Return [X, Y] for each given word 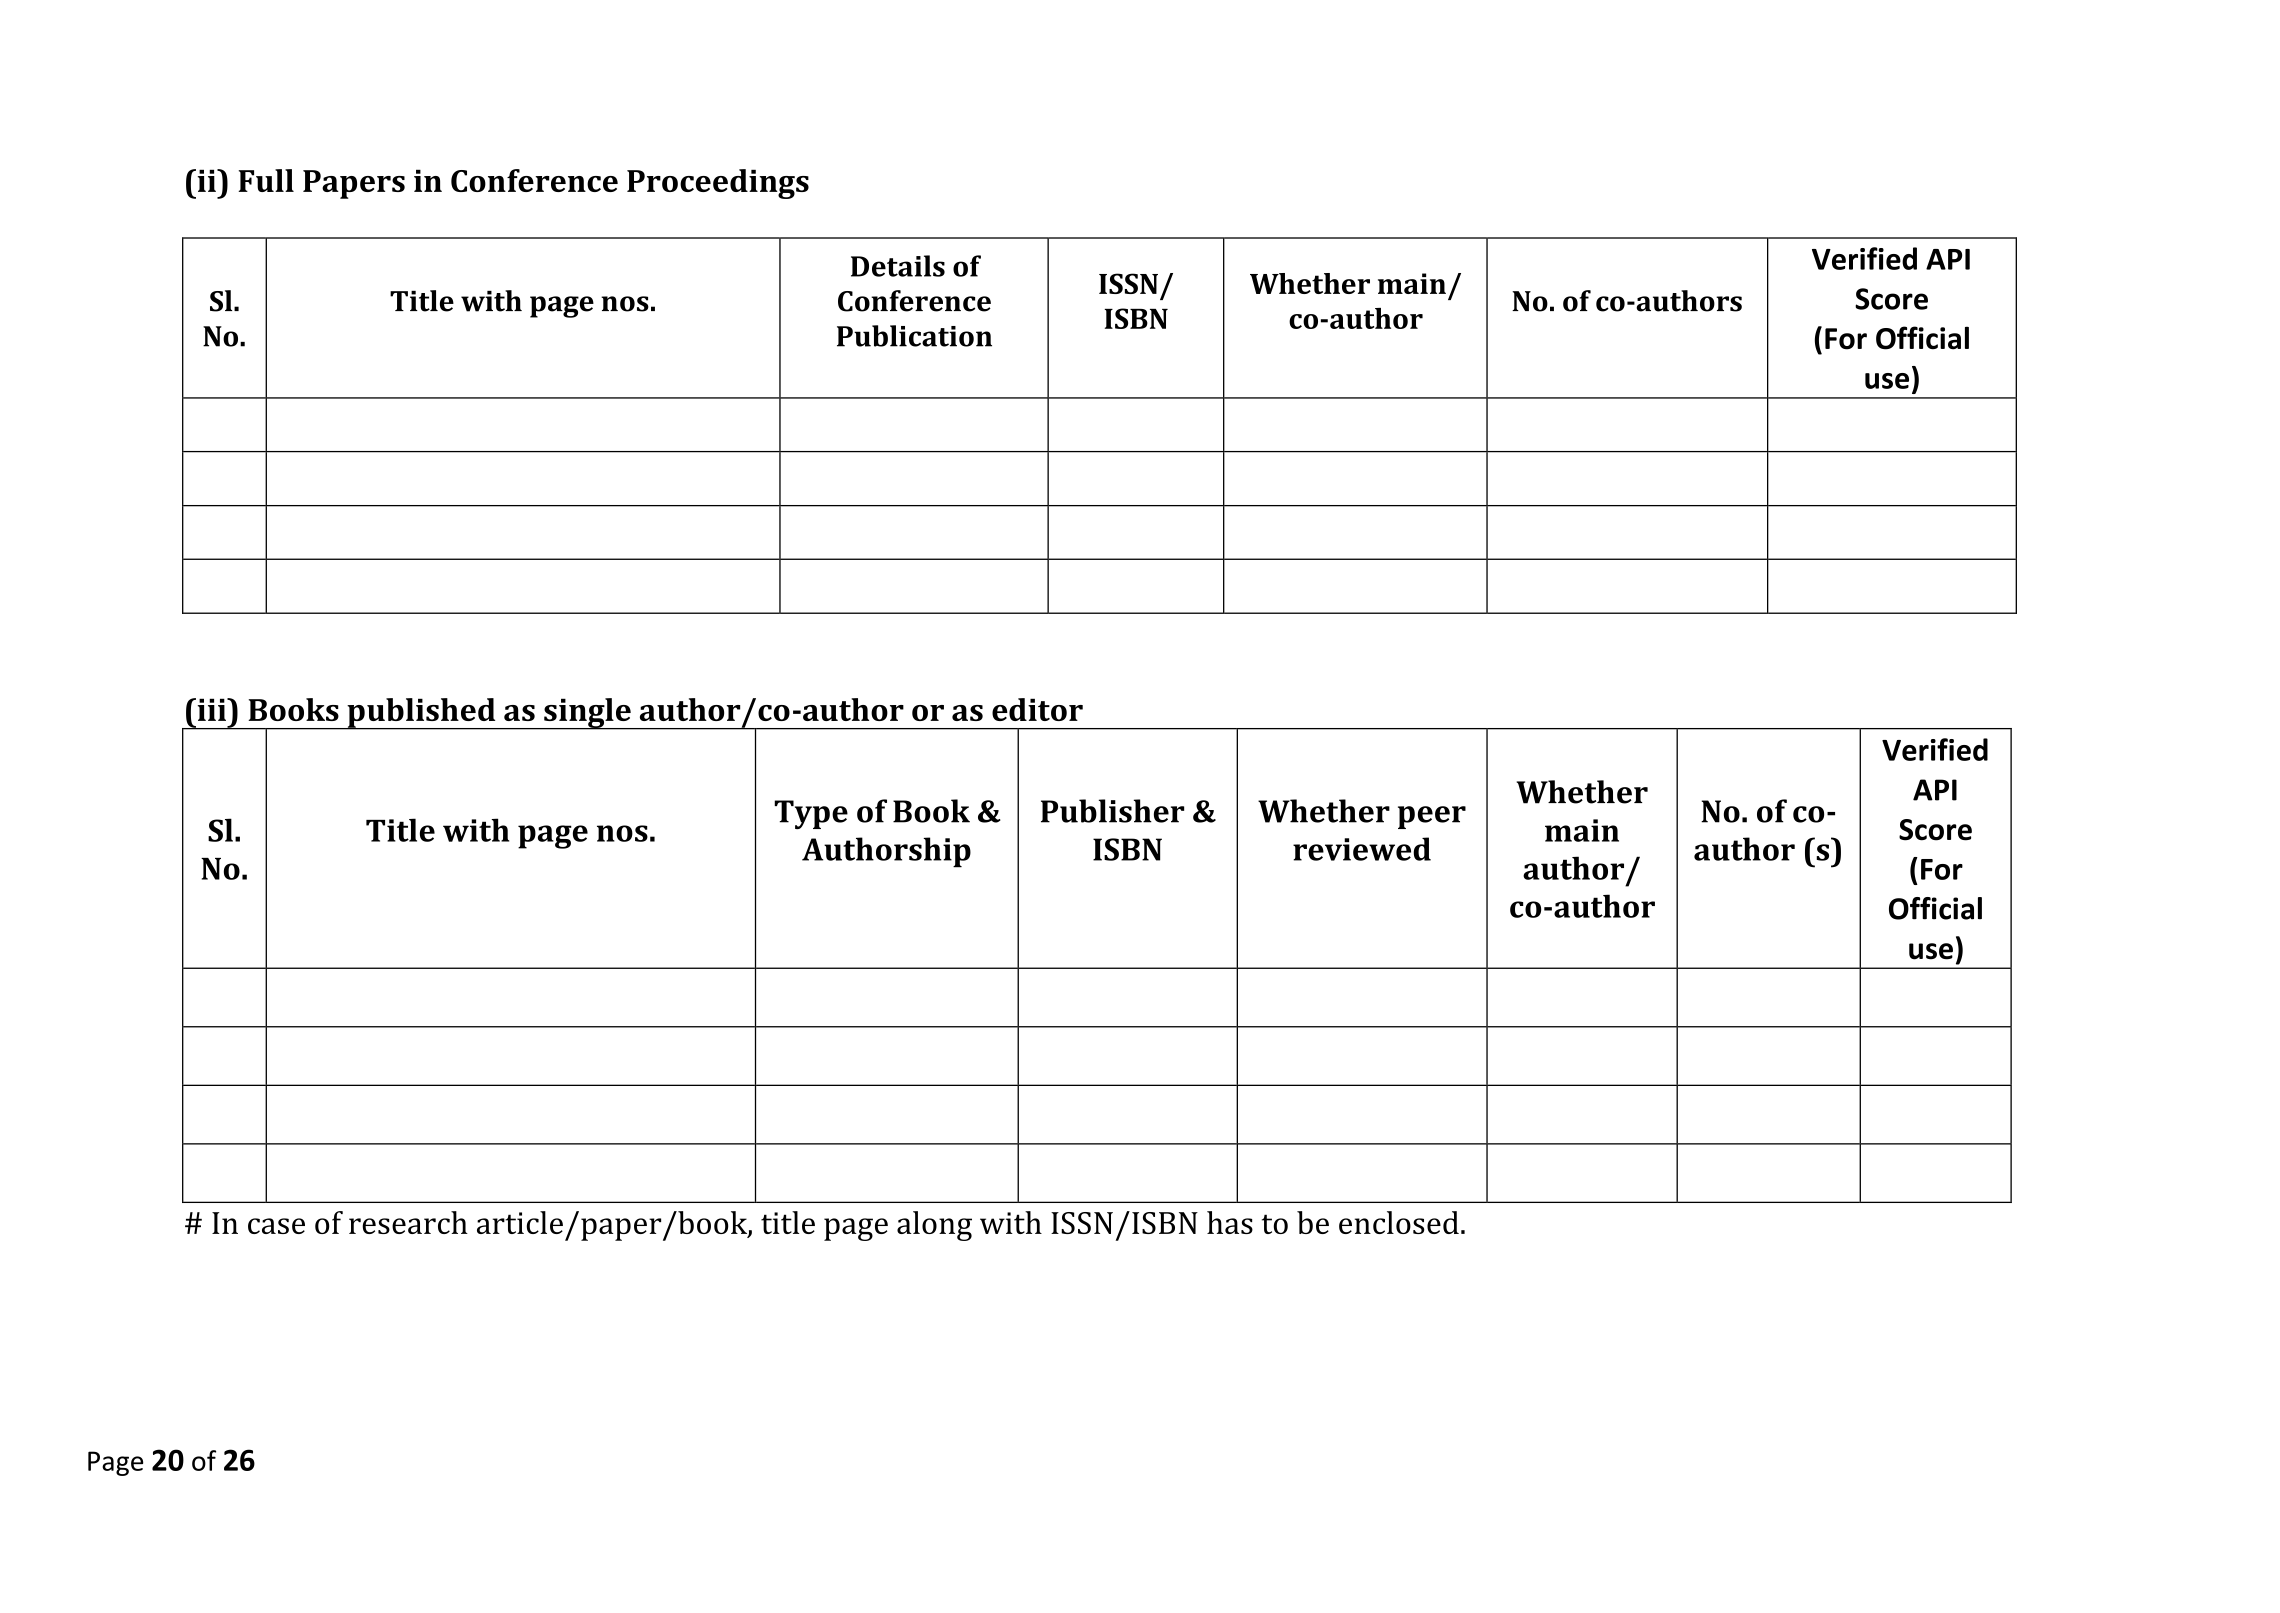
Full [266, 180]
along [934, 1226]
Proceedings [718, 184]
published [421, 714]
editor [1037, 709]
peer [1432, 817]
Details [898, 266]
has [1230, 1222]
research [408, 1222]
